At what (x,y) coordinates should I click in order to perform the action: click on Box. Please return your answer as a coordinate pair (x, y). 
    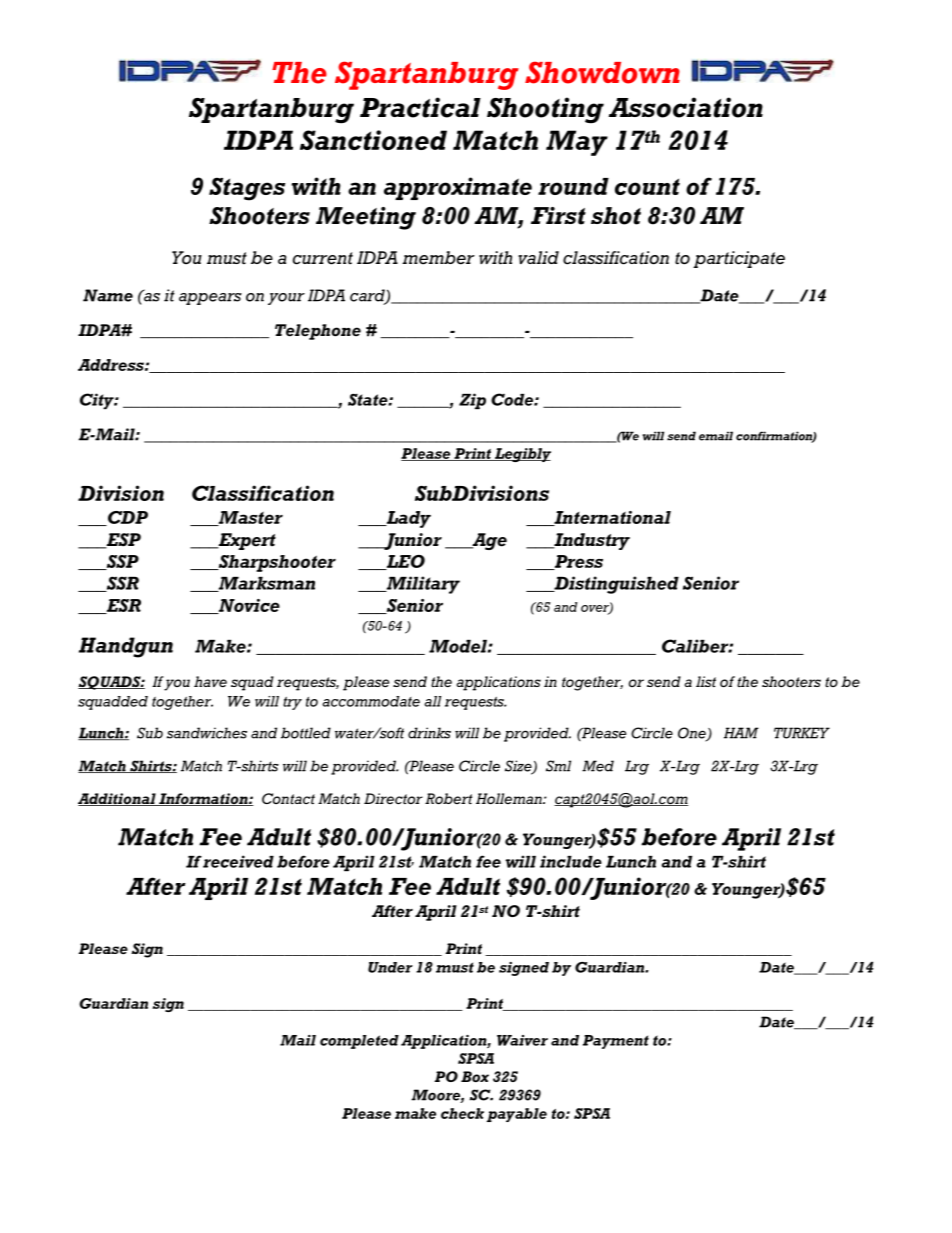
    Looking at the image, I should click on (475, 1076).
